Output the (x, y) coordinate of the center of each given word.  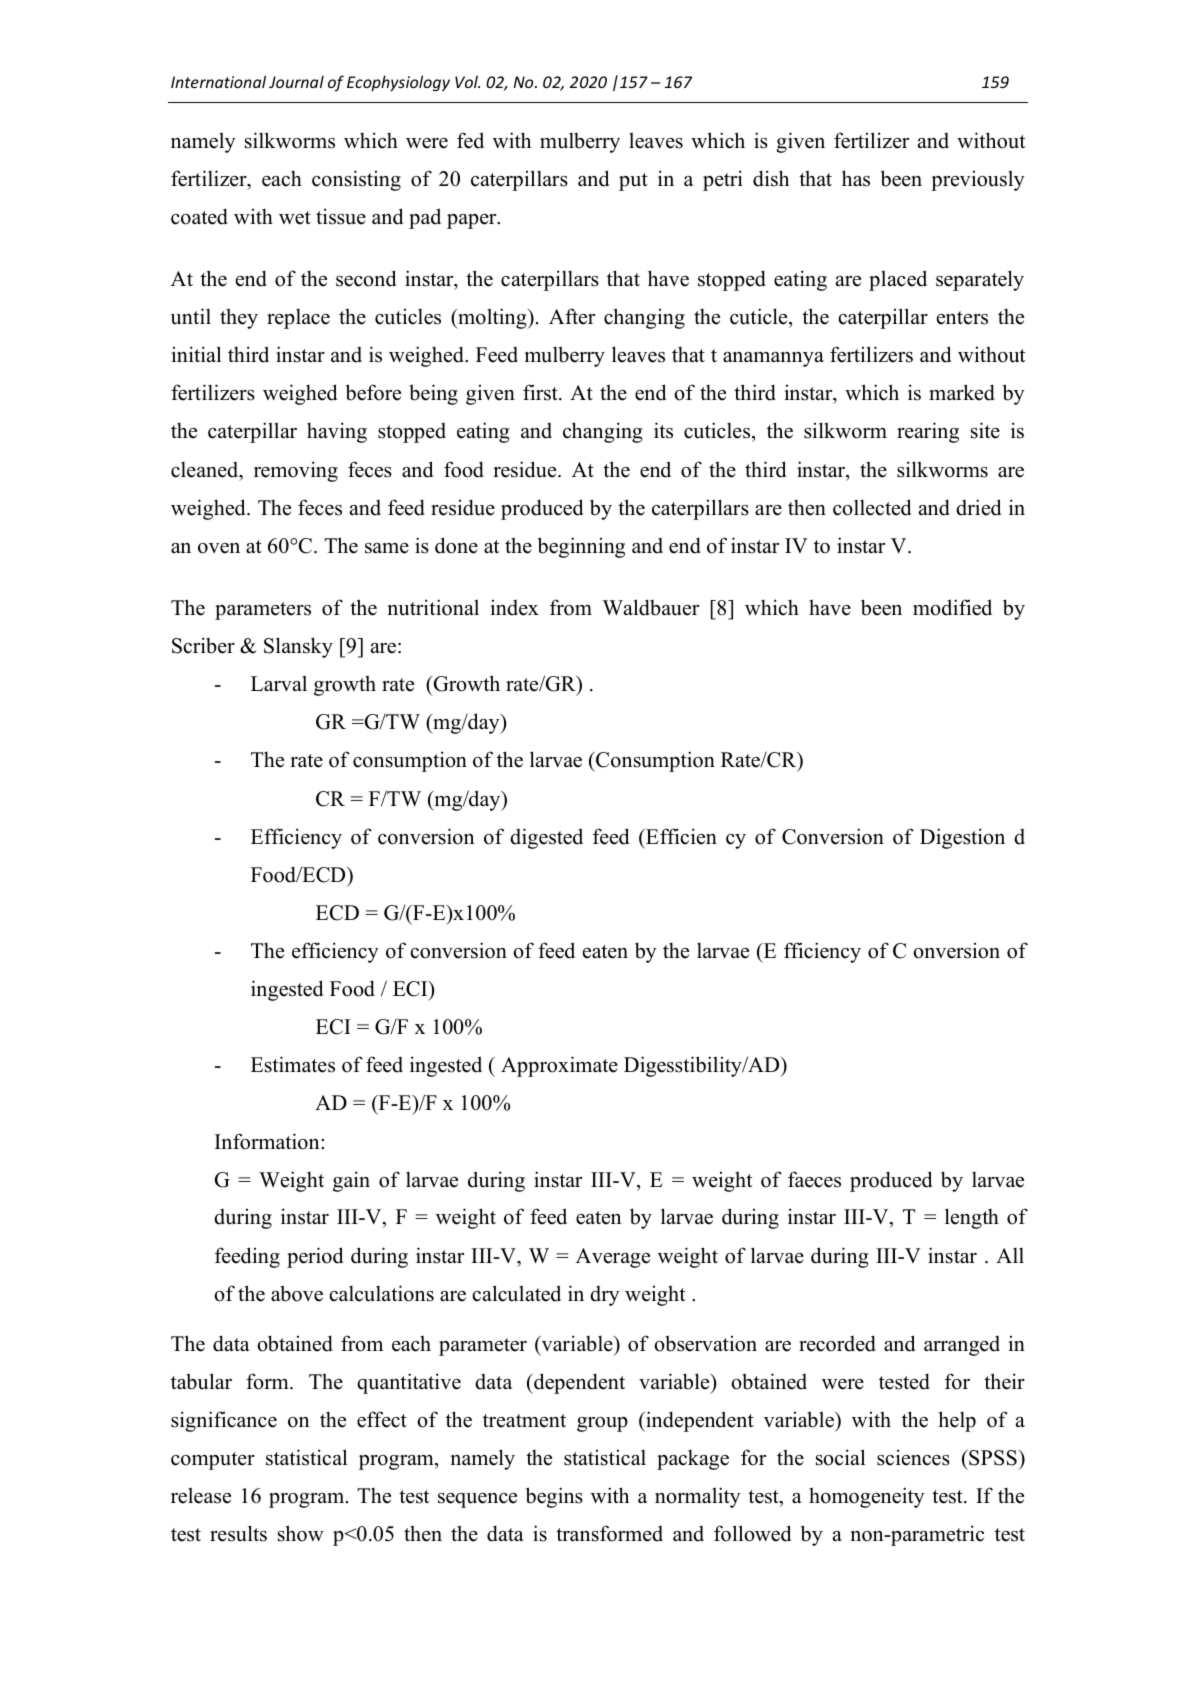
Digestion (962, 838)
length (972, 1218)
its (663, 430)
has (856, 178)
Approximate (559, 1066)
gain (351, 1181)
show (301, 1533)
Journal (296, 81)
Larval (279, 683)
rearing (928, 432)
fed (470, 140)
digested (546, 838)
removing (296, 471)
